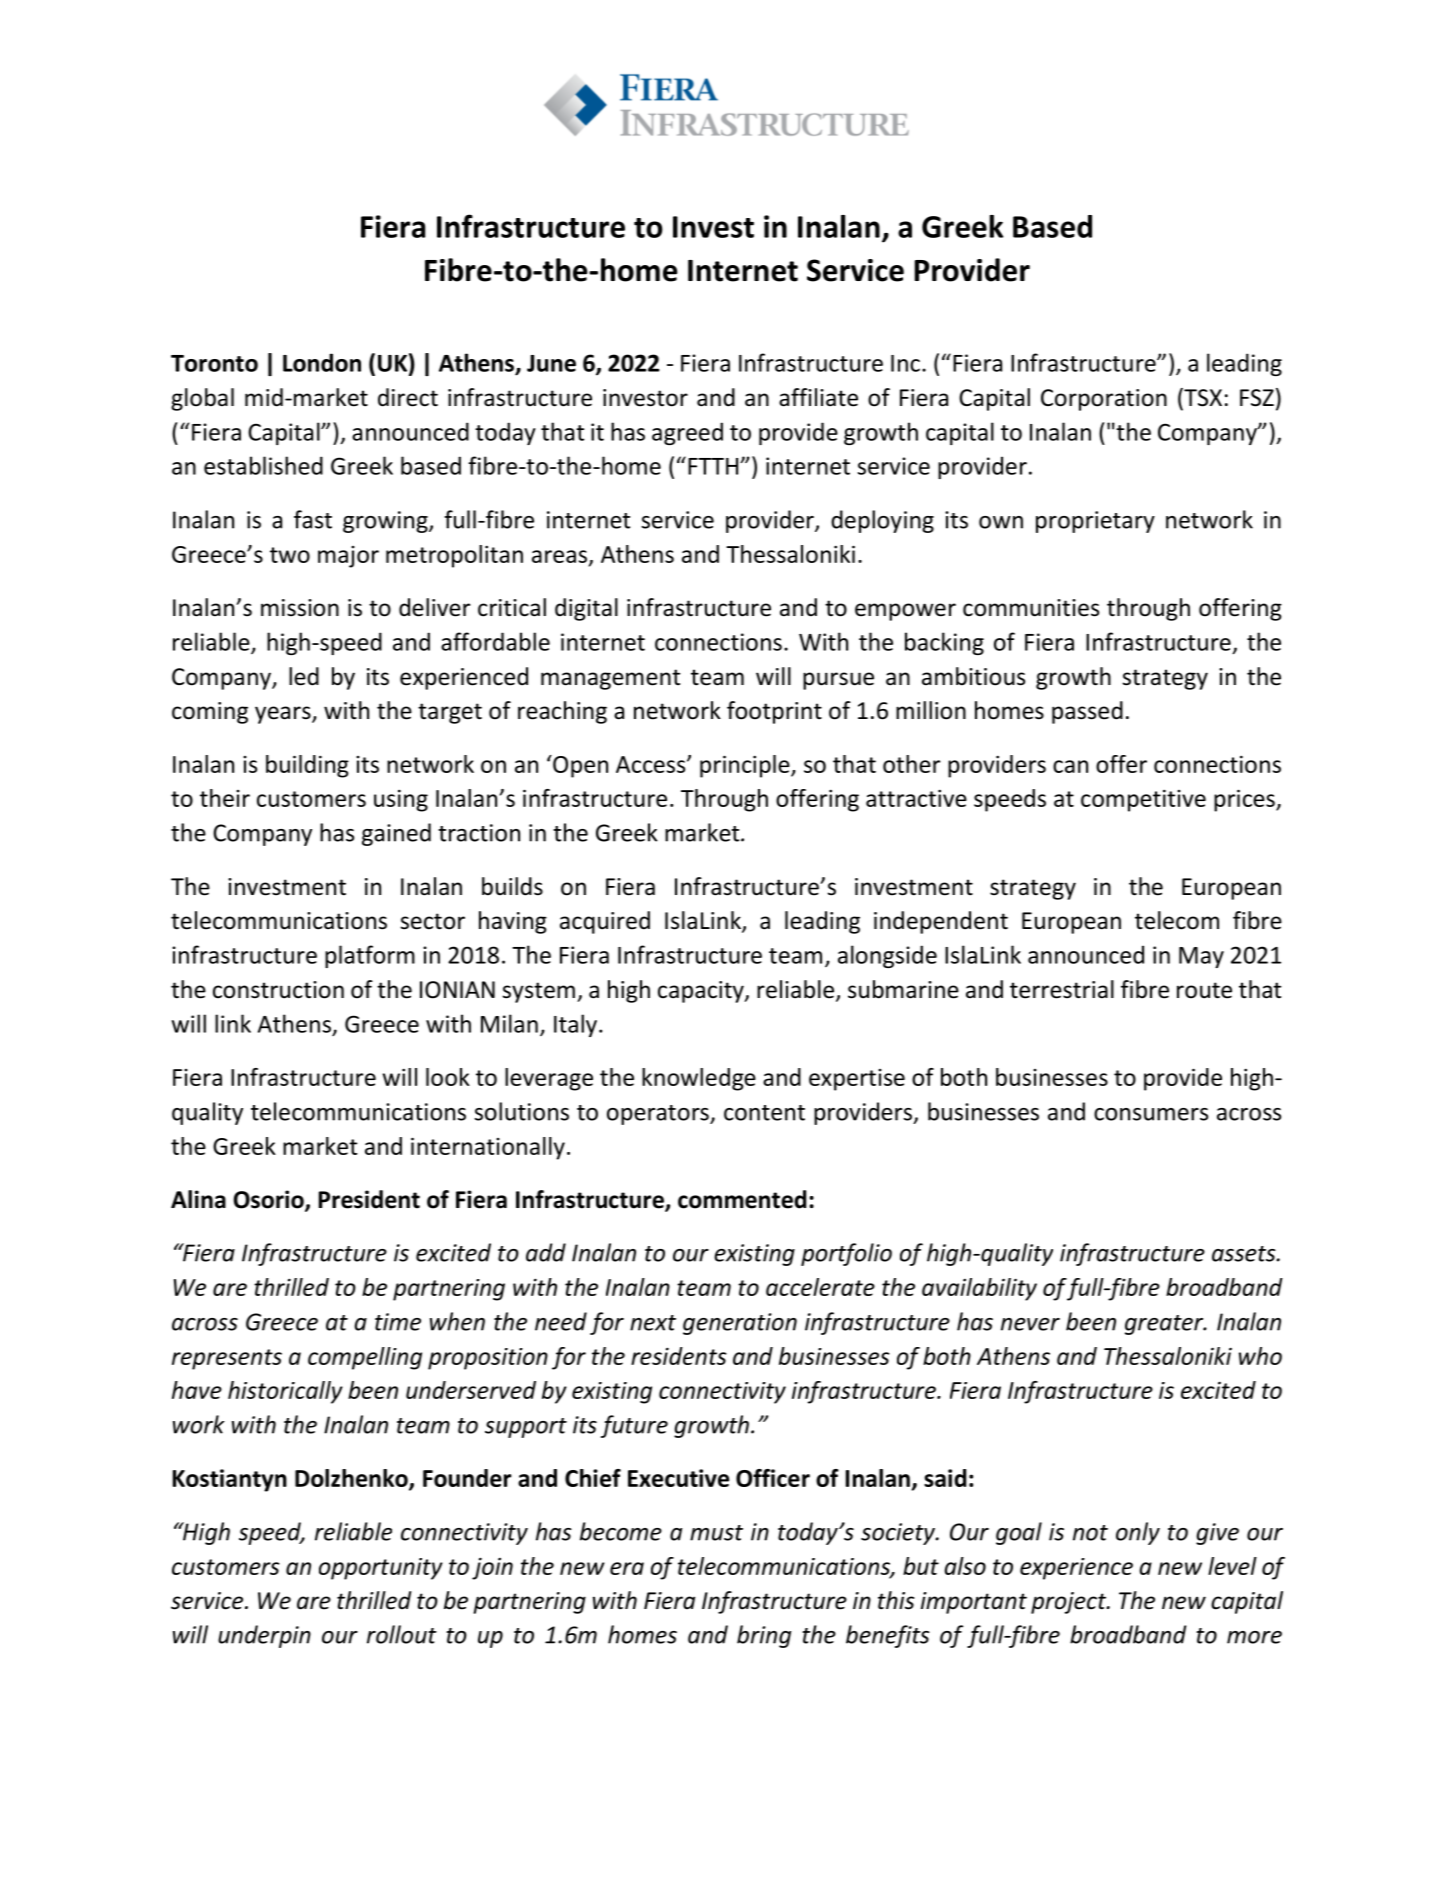 The height and width of the page is (1880, 1453). What do you see at coordinates (1104, 400) in the page?
I see `Corporation` at bounding box center [1104, 400].
